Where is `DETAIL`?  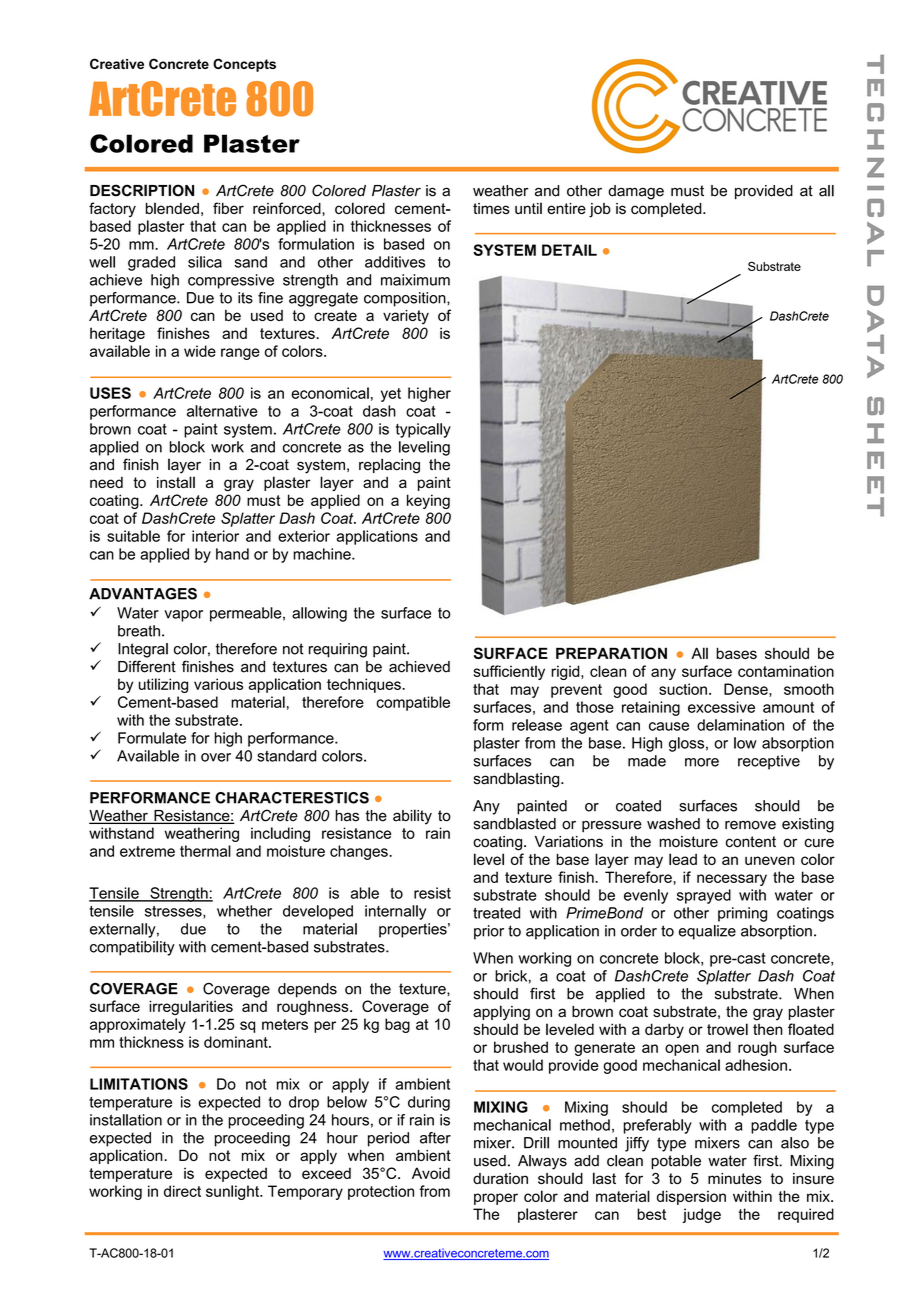
DETAIL is located at coordinates (569, 250).
